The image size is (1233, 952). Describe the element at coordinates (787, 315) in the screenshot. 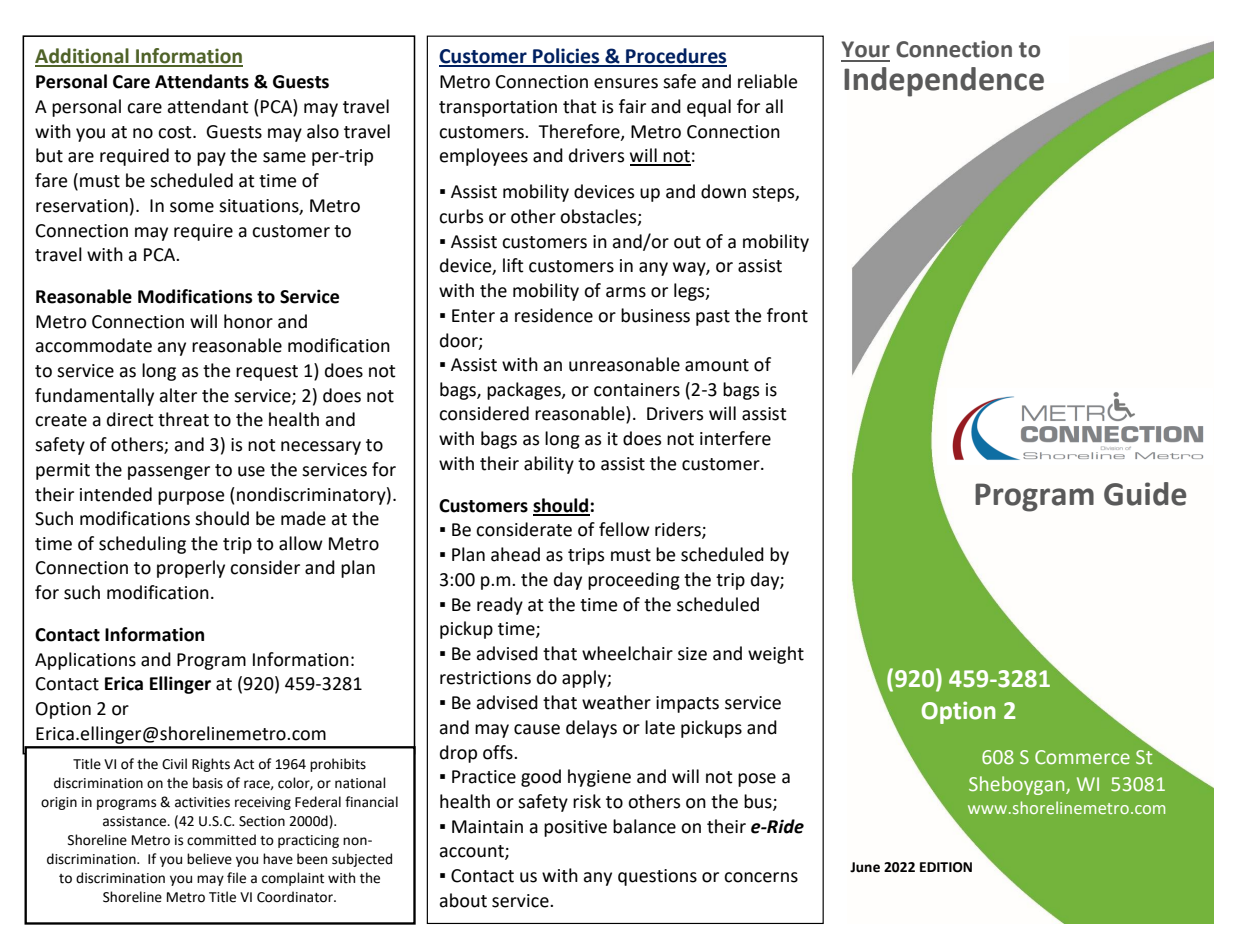

I see `front` at that location.
